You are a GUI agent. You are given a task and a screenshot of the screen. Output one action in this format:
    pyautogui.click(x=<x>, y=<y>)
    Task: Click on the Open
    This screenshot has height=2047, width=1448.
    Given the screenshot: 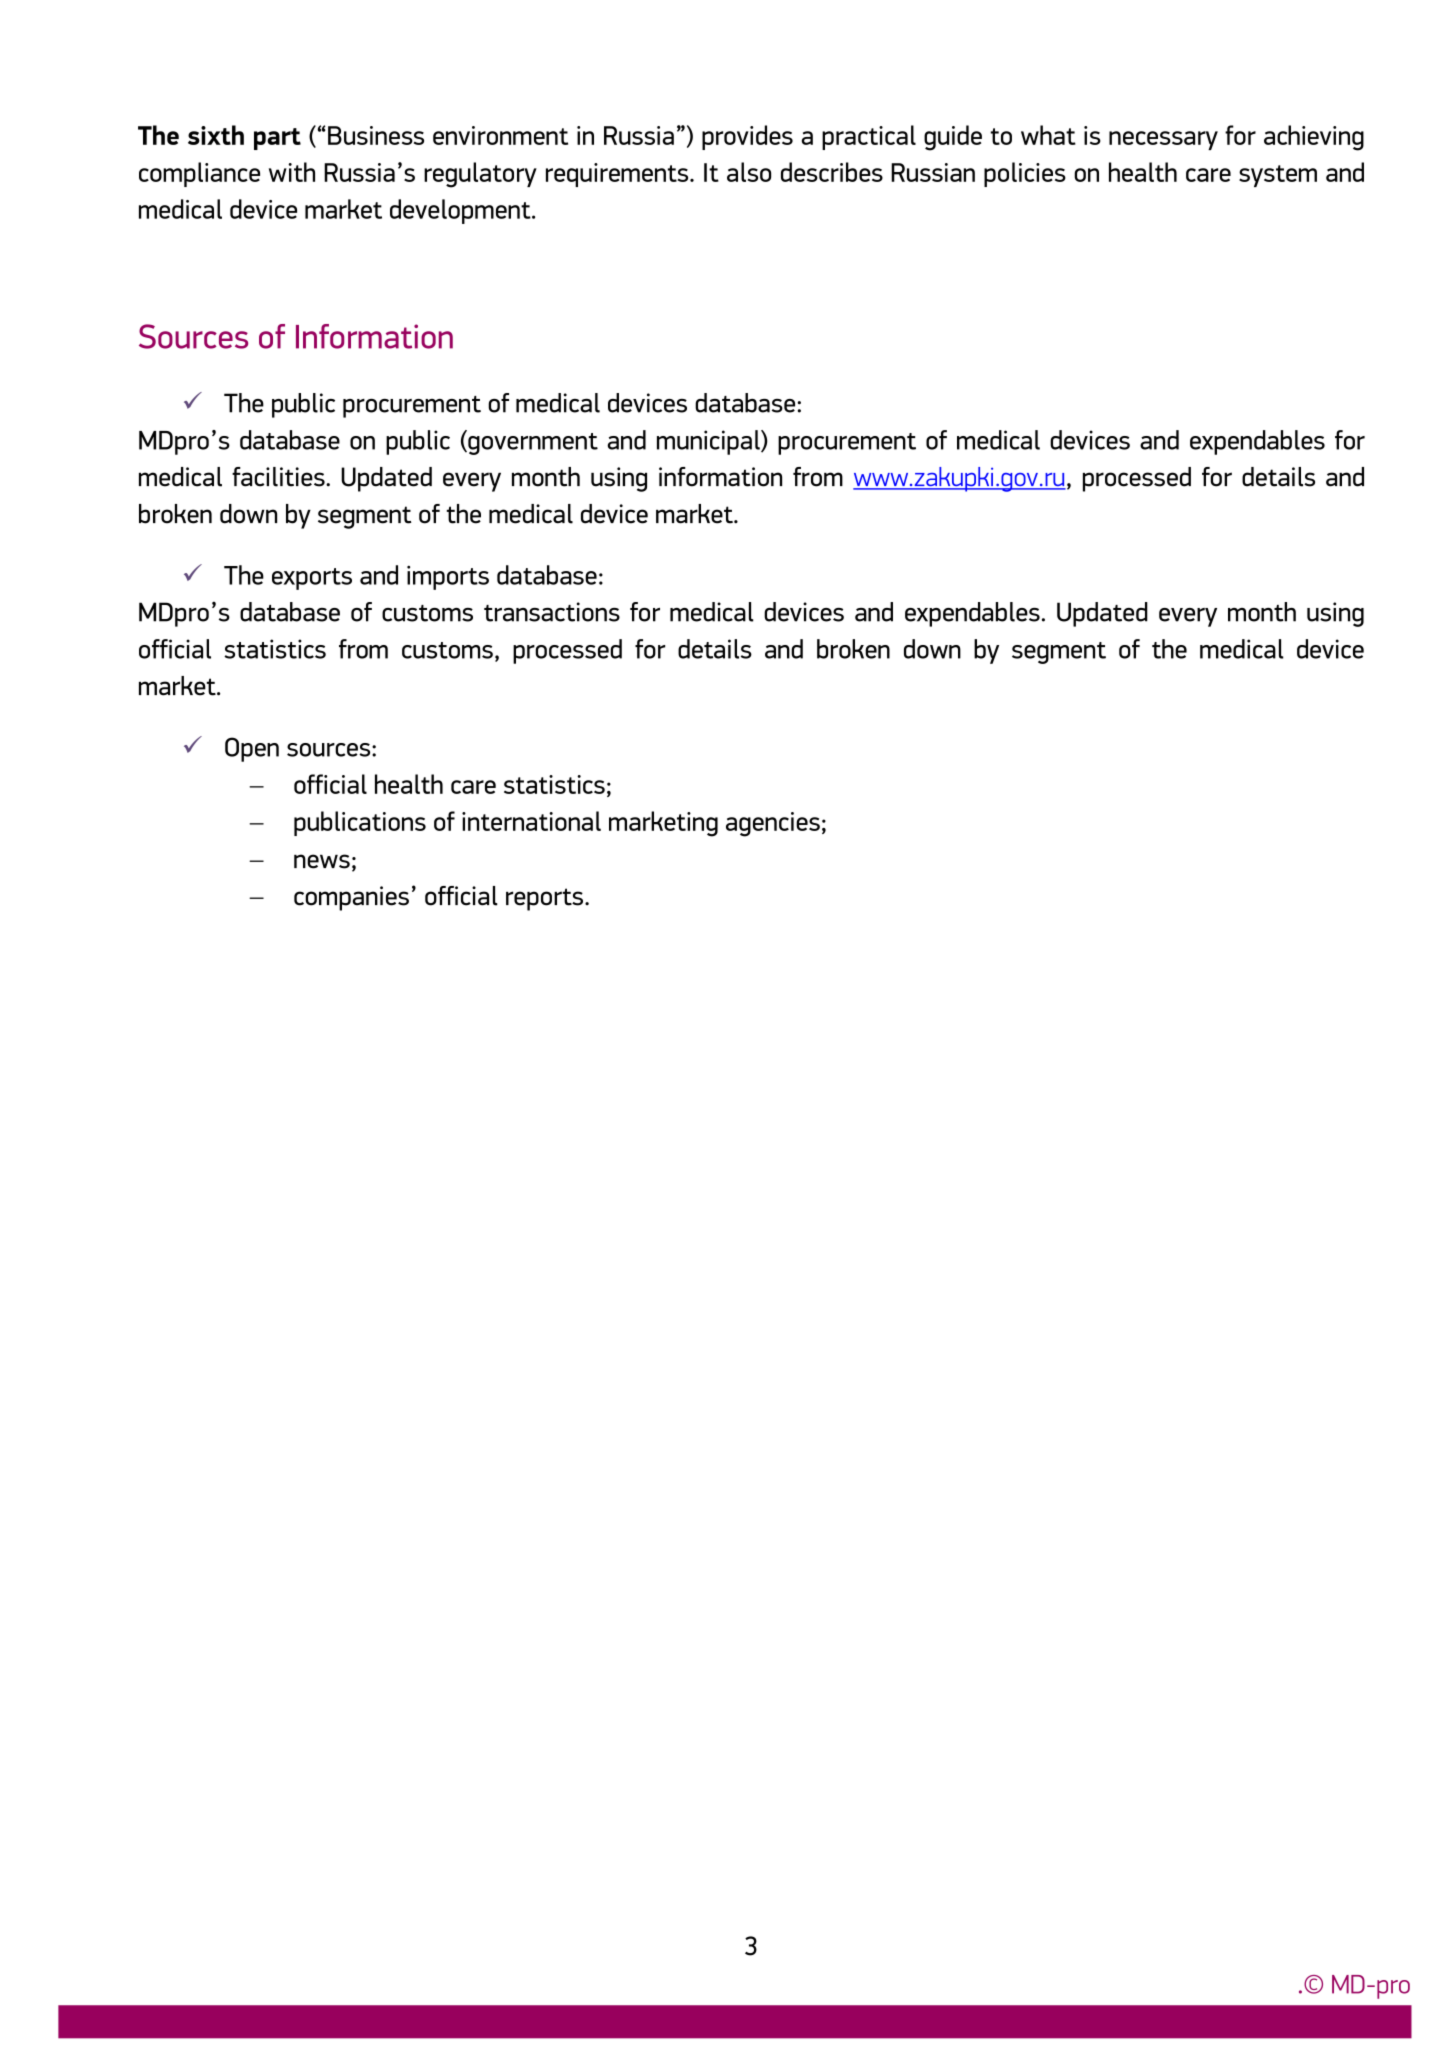 What is the action you would take?
    pyautogui.click(x=252, y=749)
